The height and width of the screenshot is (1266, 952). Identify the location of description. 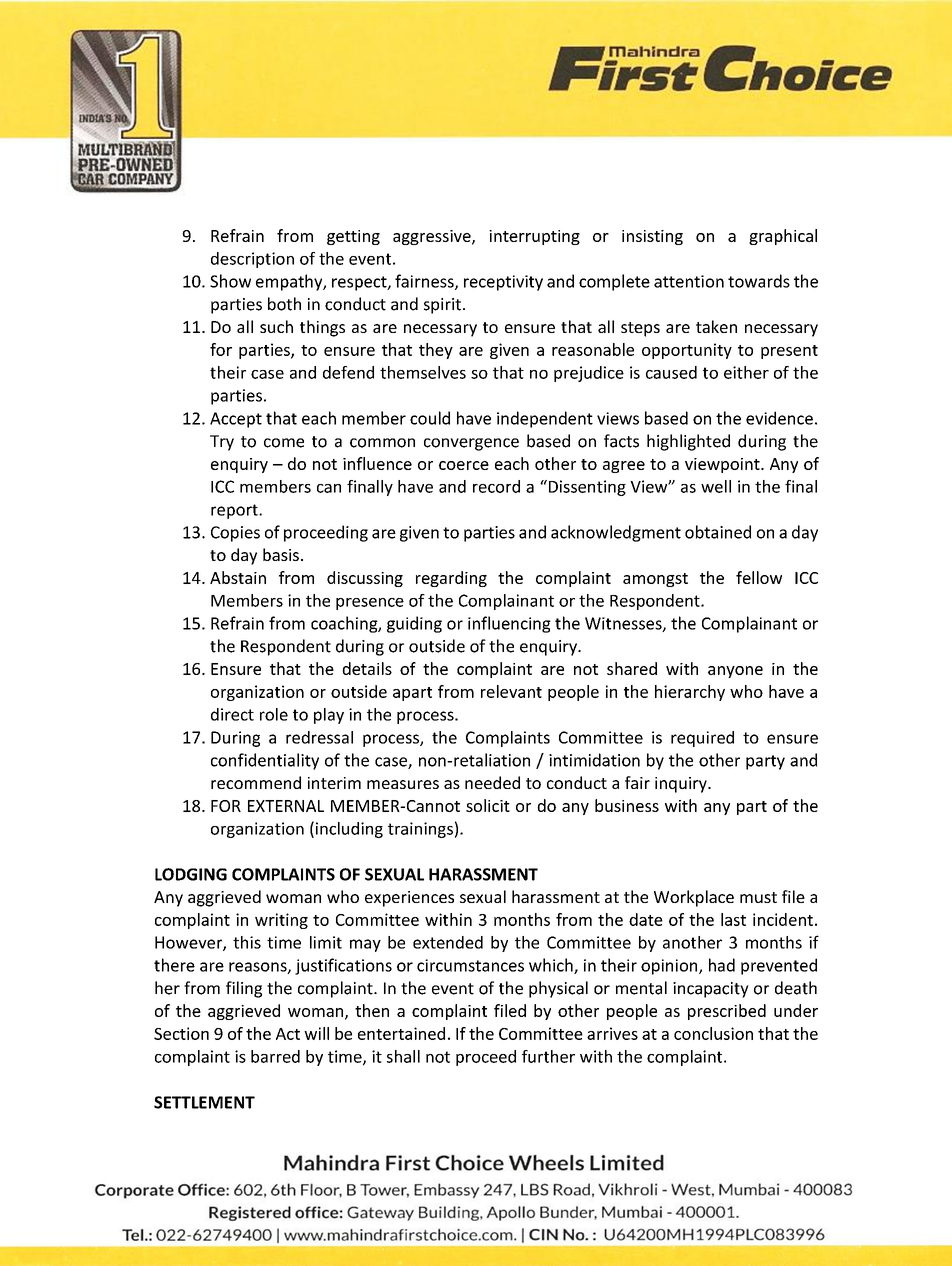
(252, 260).
